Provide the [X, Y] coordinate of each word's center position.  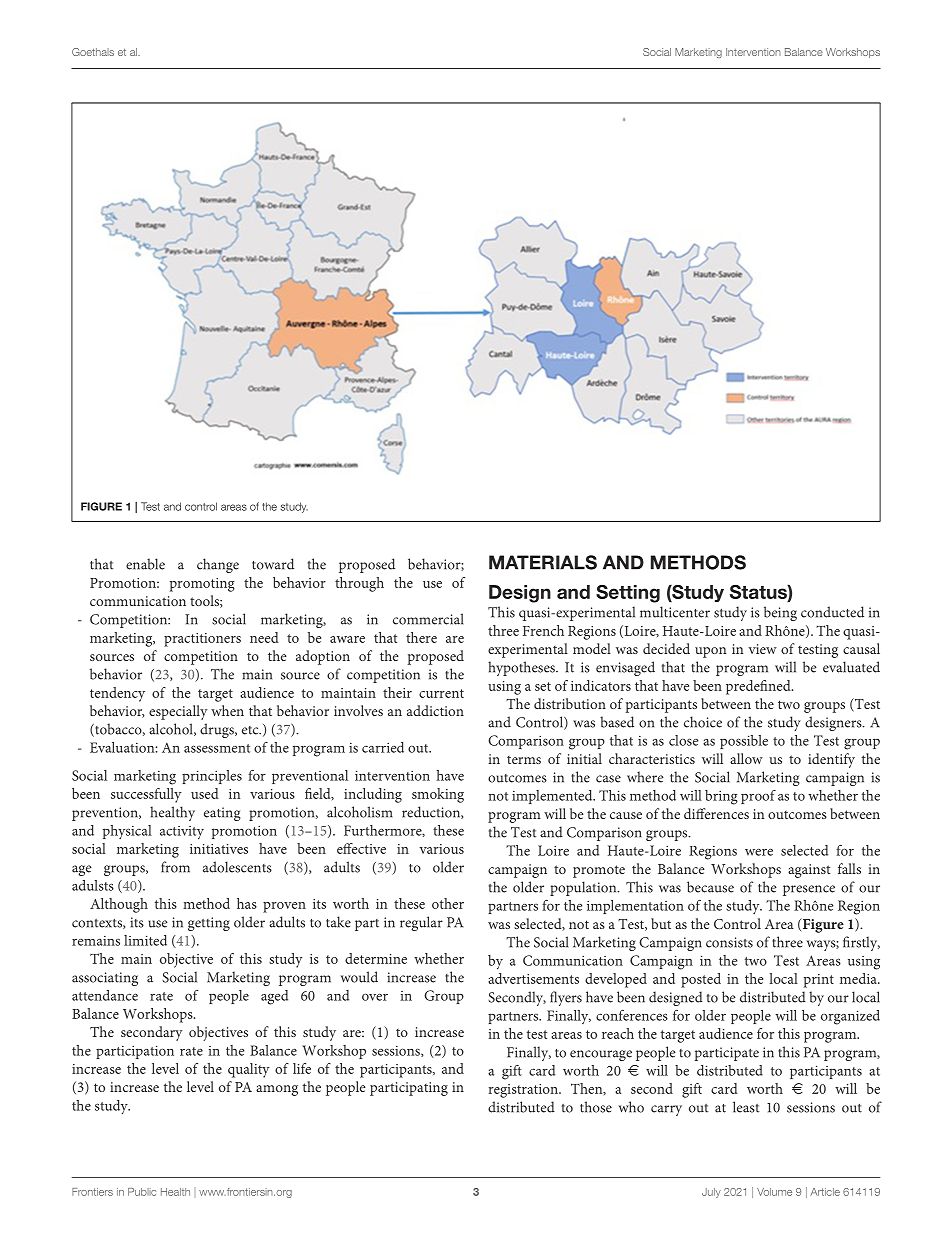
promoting [202, 585]
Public [142, 1192]
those [596, 1107]
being [780, 613]
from [175, 867]
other [448, 903]
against [809, 871]
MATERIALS [543, 562]
